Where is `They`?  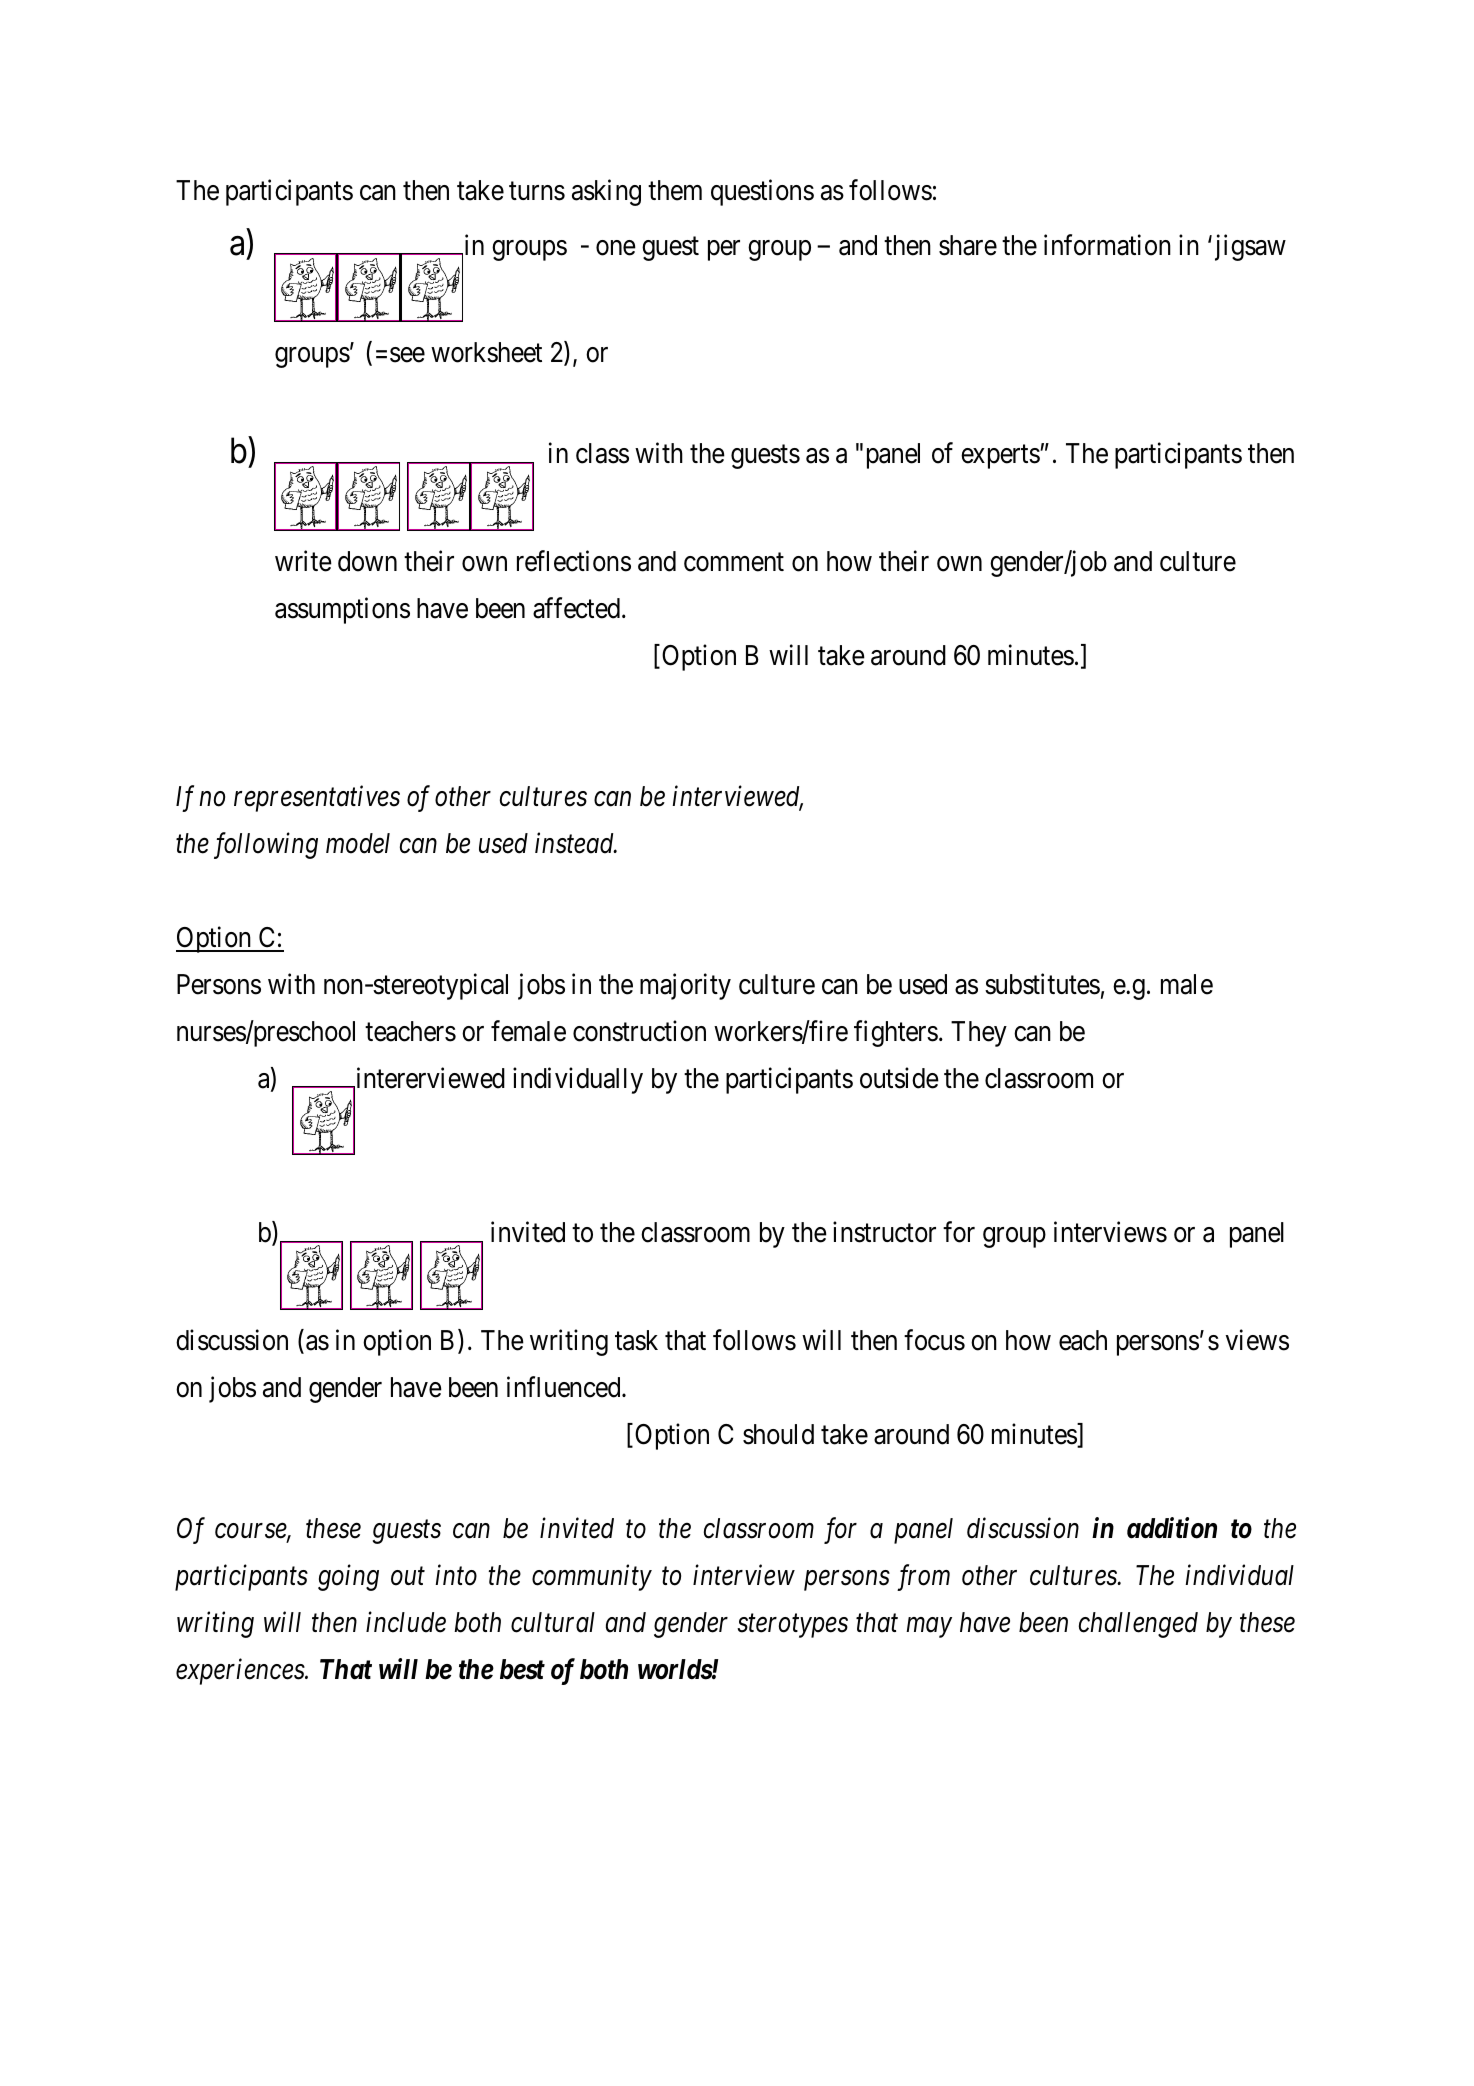 They is located at coordinates (979, 1034).
